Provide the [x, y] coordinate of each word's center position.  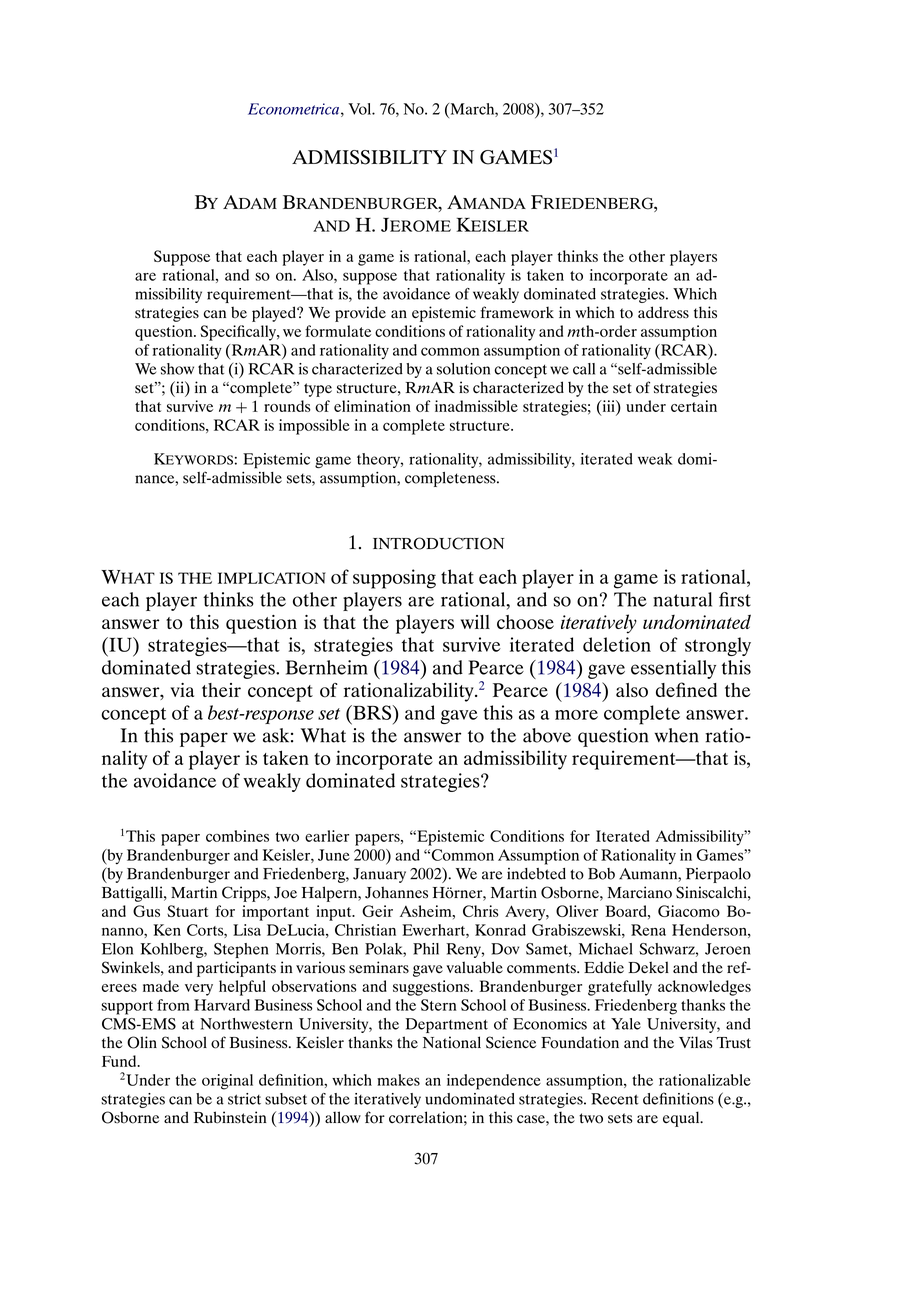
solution [463, 369]
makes [398, 1080]
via [182, 690]
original [227, 1082]
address [663, 312]
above [547, 735]
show [177, 369]
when [677, 735]
